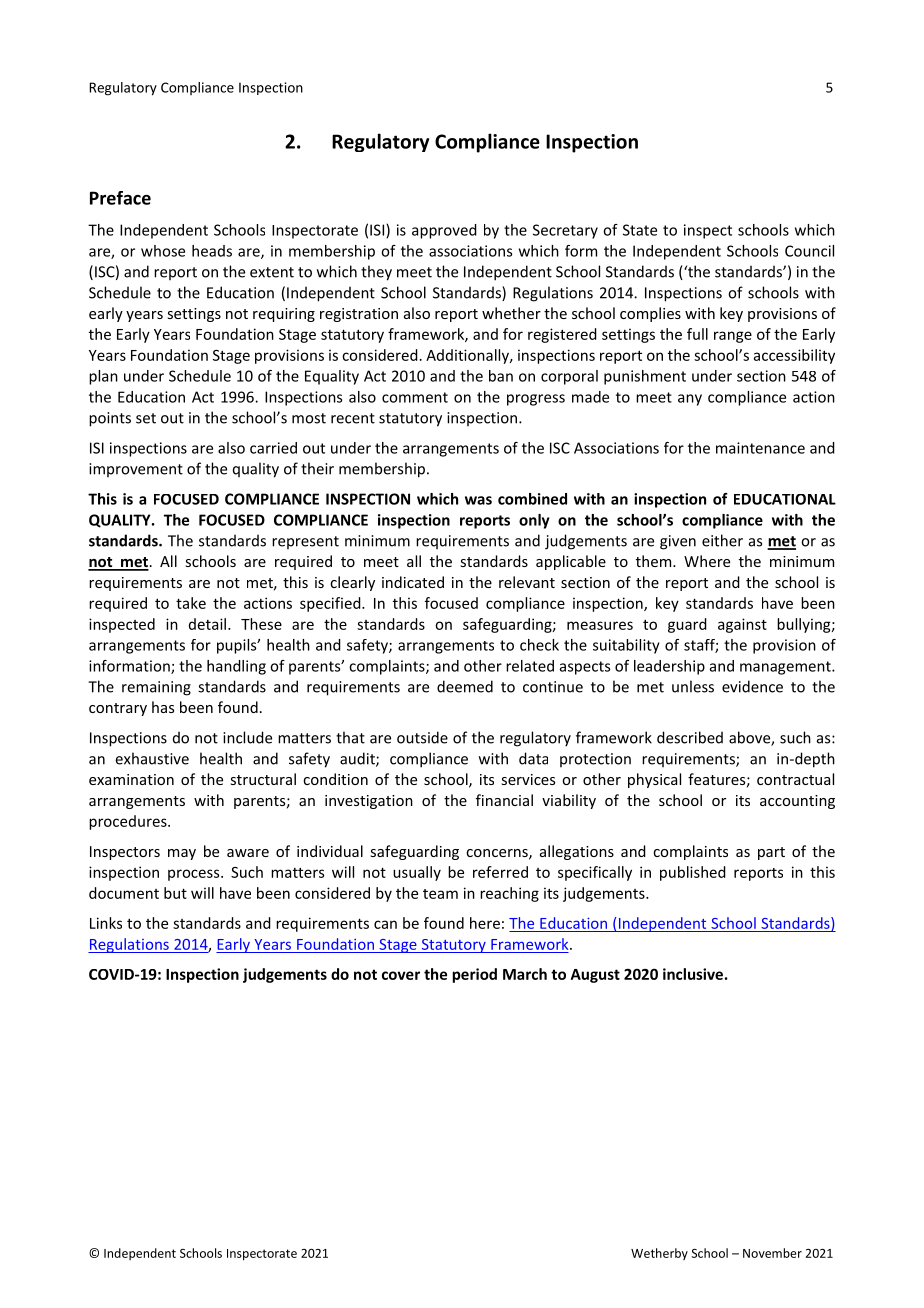  Describe the element at coordinates (640, 230) in the image. I see `State` at that location.
